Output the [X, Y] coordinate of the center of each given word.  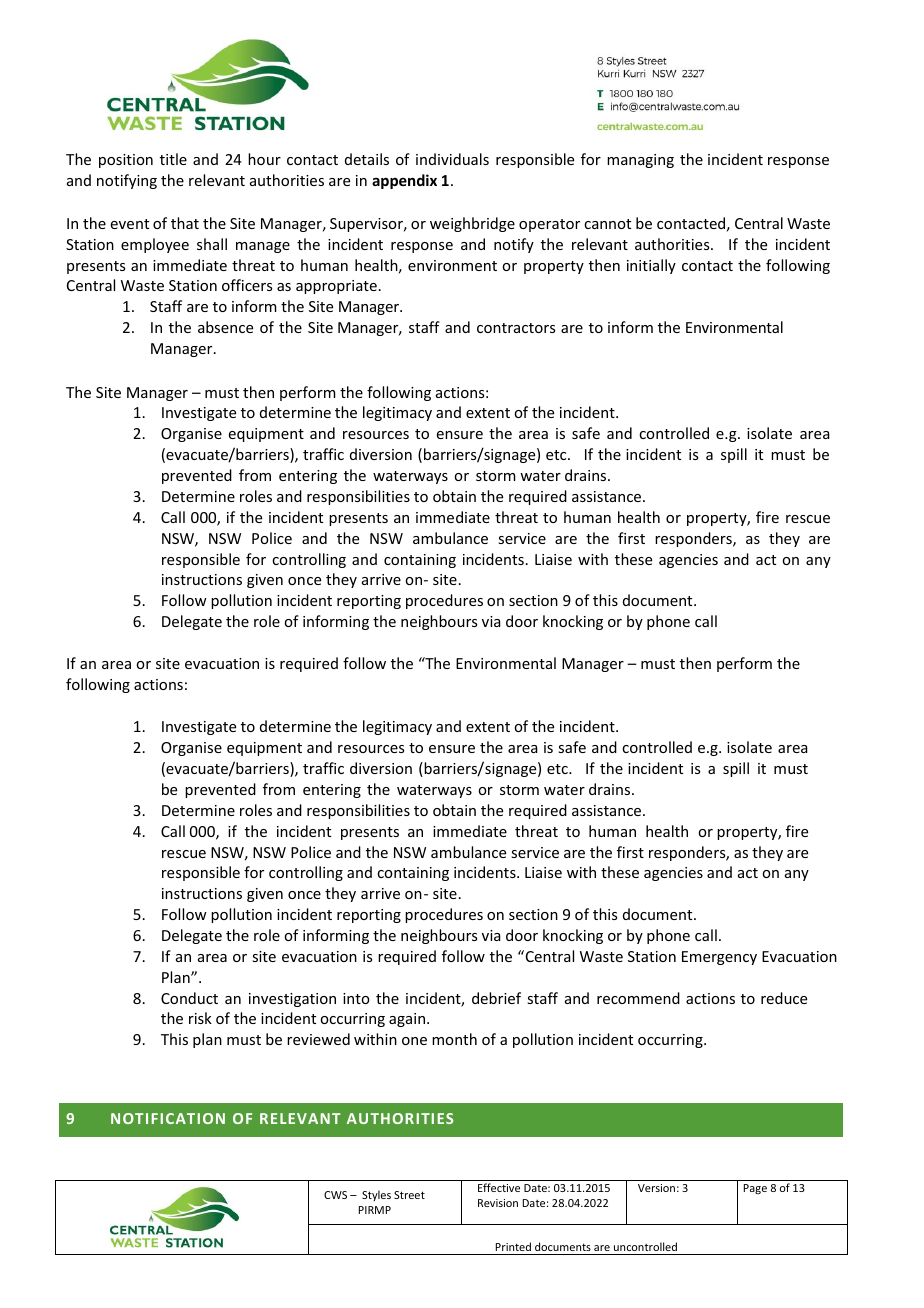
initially [651, 266]
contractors [516, 328]
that [185, 223]
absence [225, 327]
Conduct [189, 998]
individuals [452, 159]
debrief [496, 998]
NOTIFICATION [168, 1118]
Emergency [719, 958]
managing [640, 161]
